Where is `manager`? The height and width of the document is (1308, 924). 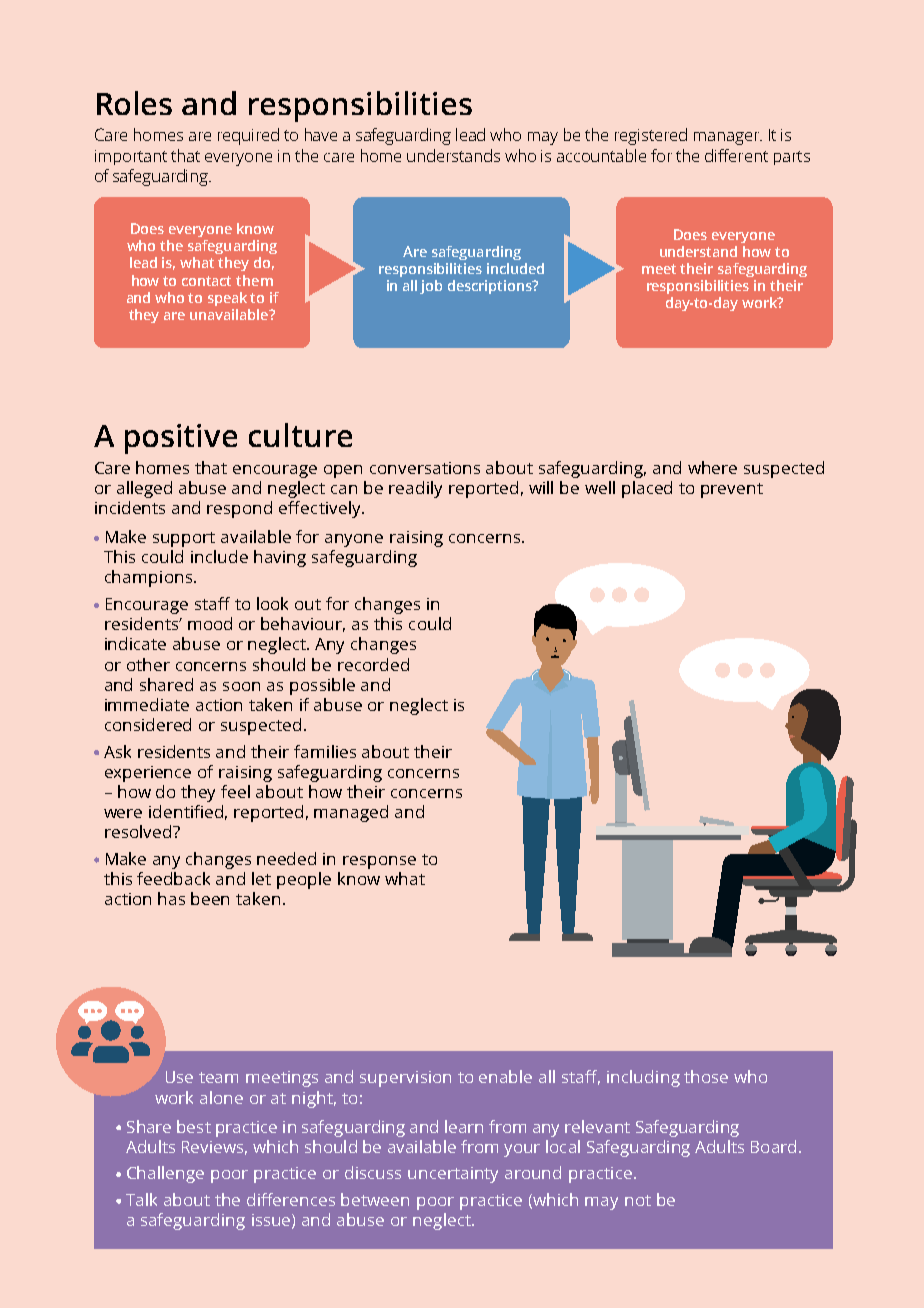
manager is located at coordinates (728, 138).
